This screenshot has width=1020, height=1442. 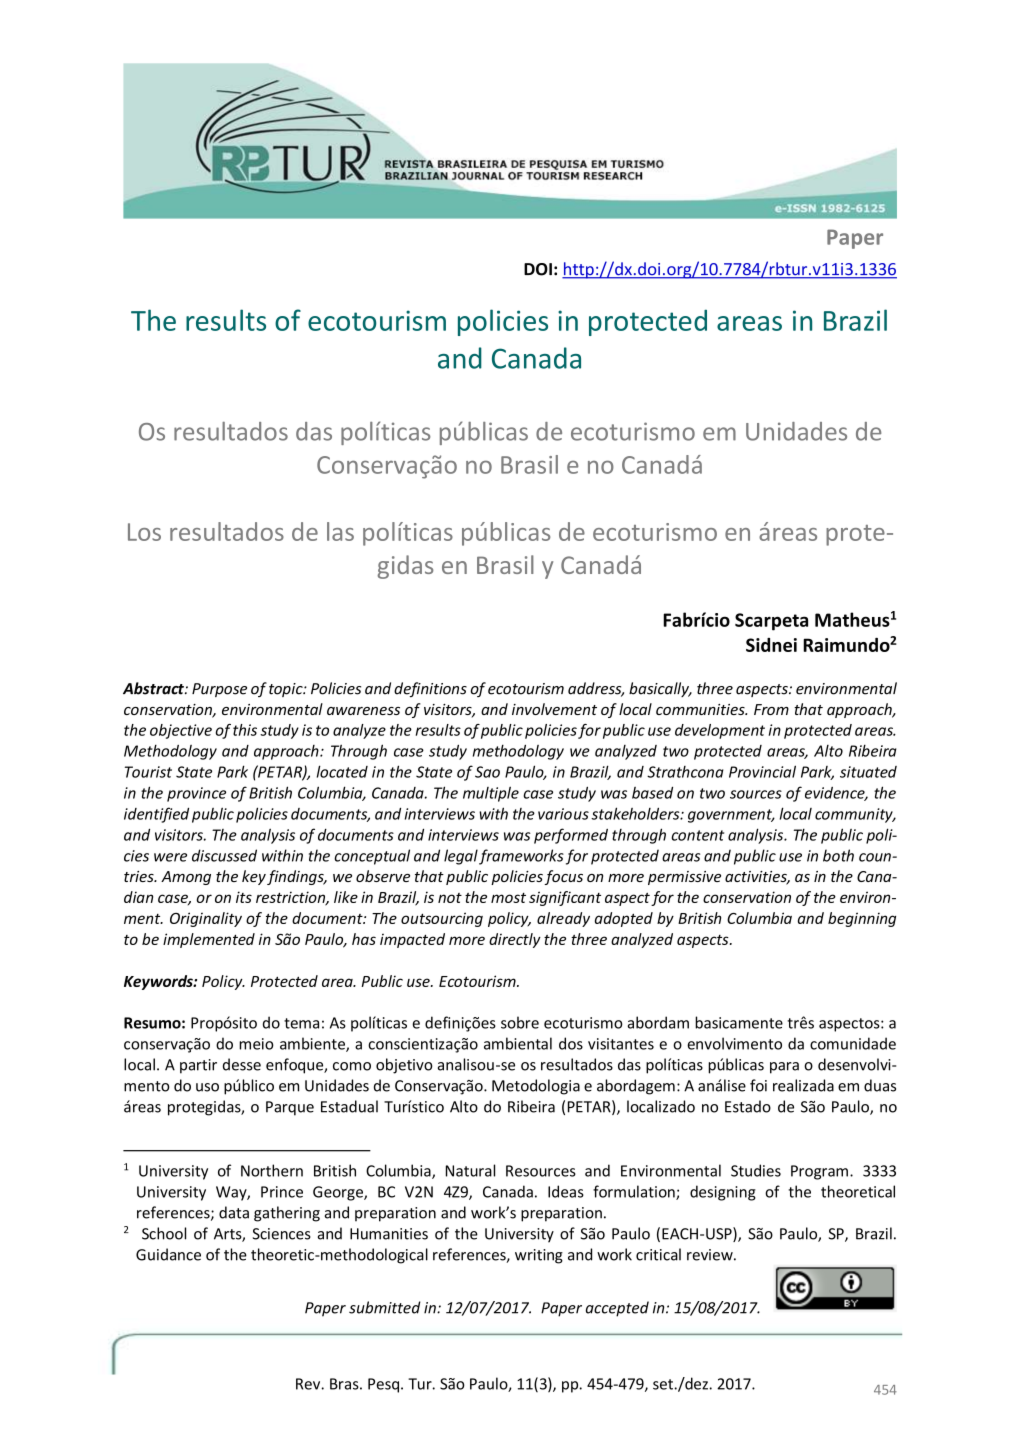 What do you see at coordinates (168, 1254) in the screenshot?
I see `Guidance` at bounding box center [168, 1254].
